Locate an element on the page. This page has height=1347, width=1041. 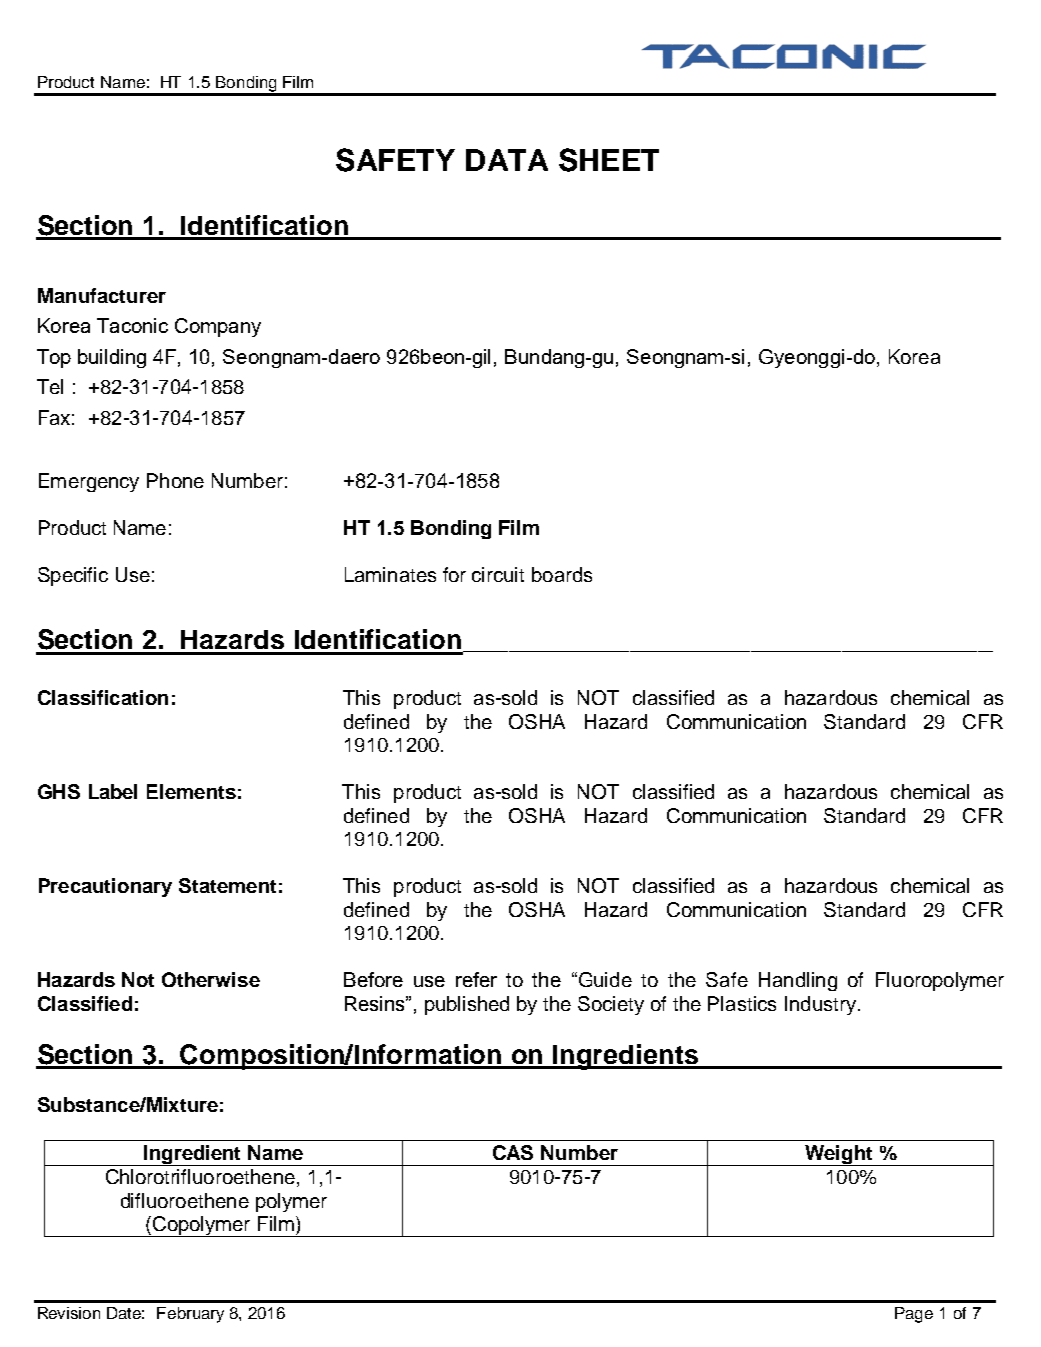
CAS is located at coordinates (513, 1152).
